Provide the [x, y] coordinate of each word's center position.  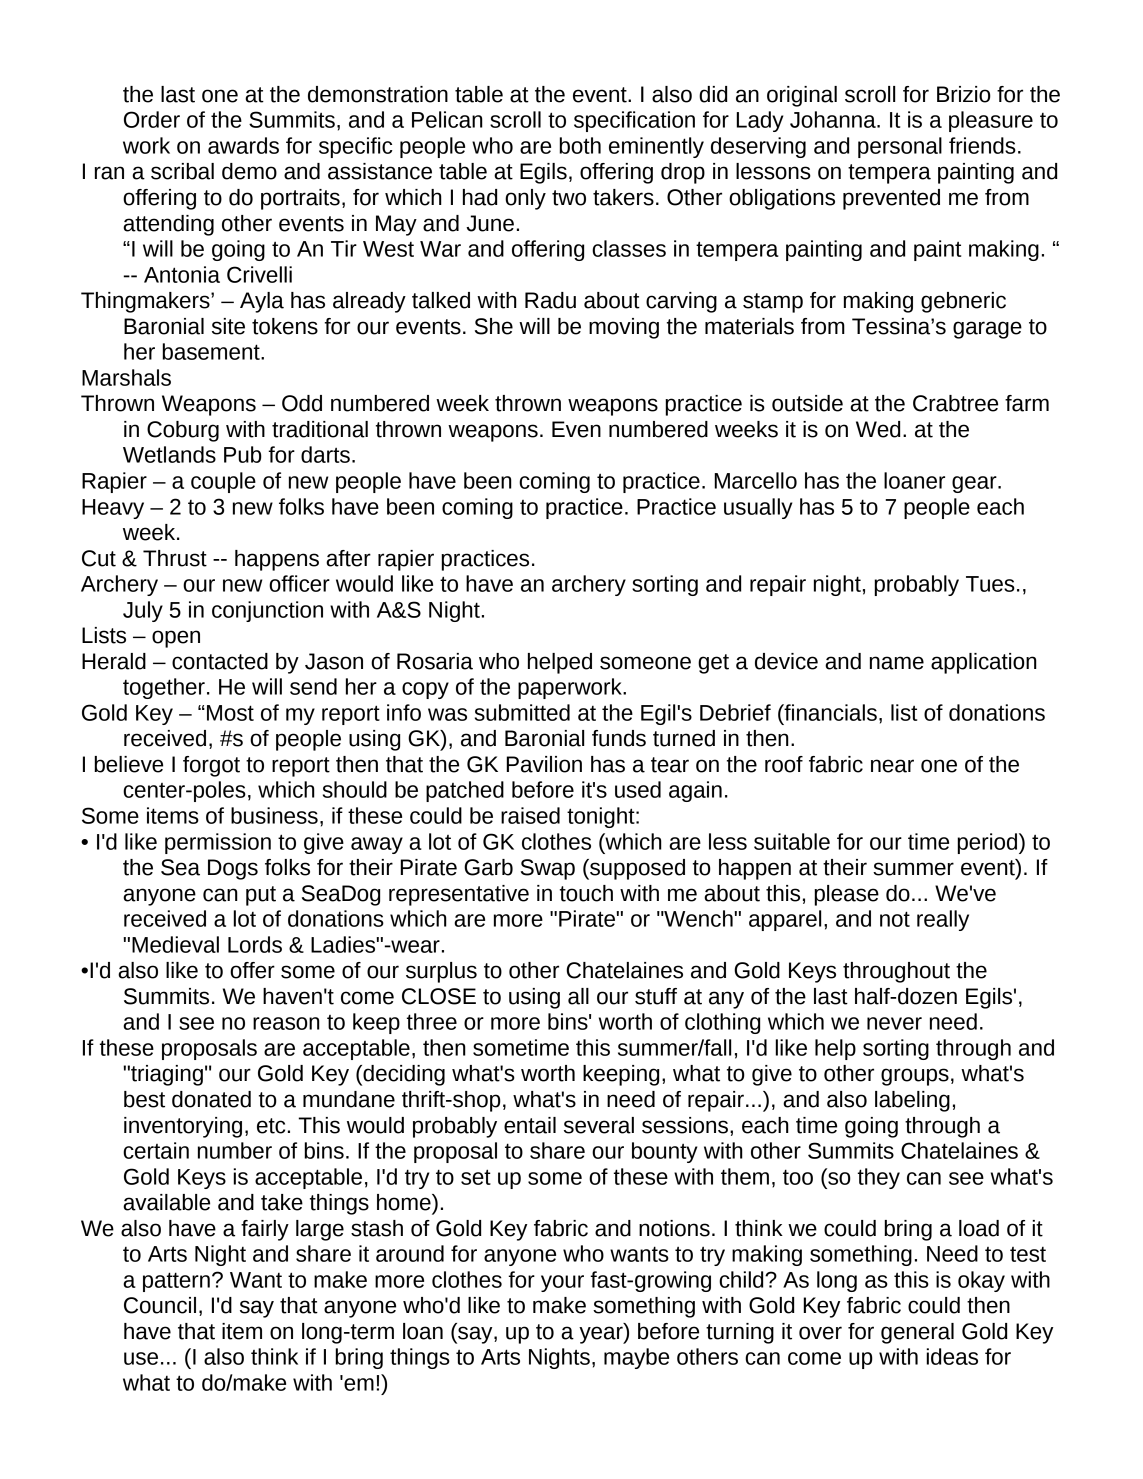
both [580, 145]
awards [243, 145]
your [562, 1283]
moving [624, 328]
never [894, 1023]
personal [900, 147]
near [892, 766]
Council [160, 1305]
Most [230, 713]
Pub [243, 454]
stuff [656, 996]
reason [286, 1023]
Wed [878, 429]
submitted [522, 712]
